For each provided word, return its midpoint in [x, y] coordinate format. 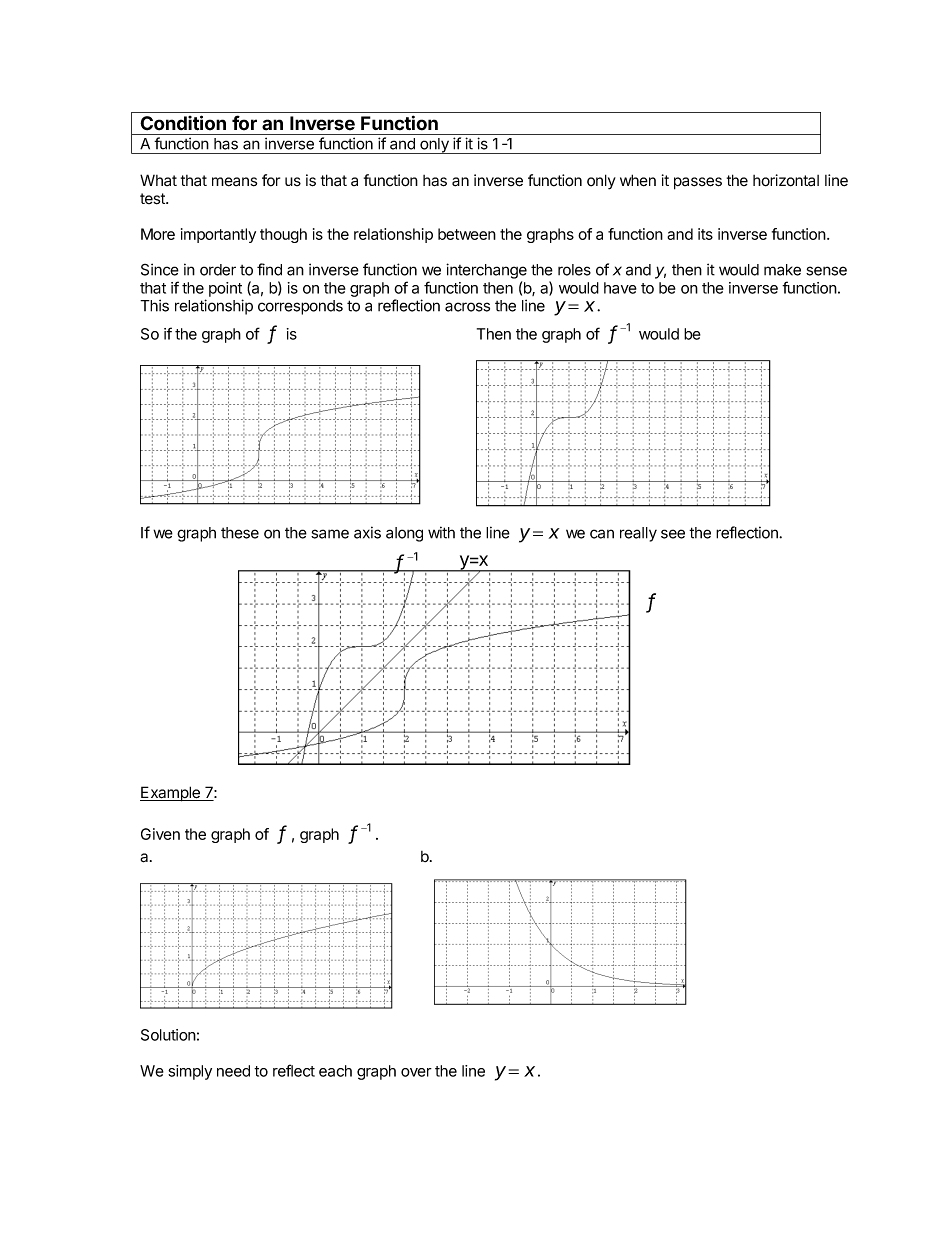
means [234, 182]
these [240, 533]
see [673, 534]
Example [171, 794]
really [638, 534]
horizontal [786, 180]
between [467, 234]
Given [160, 834]
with [441, 532]
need [233, 1071]
